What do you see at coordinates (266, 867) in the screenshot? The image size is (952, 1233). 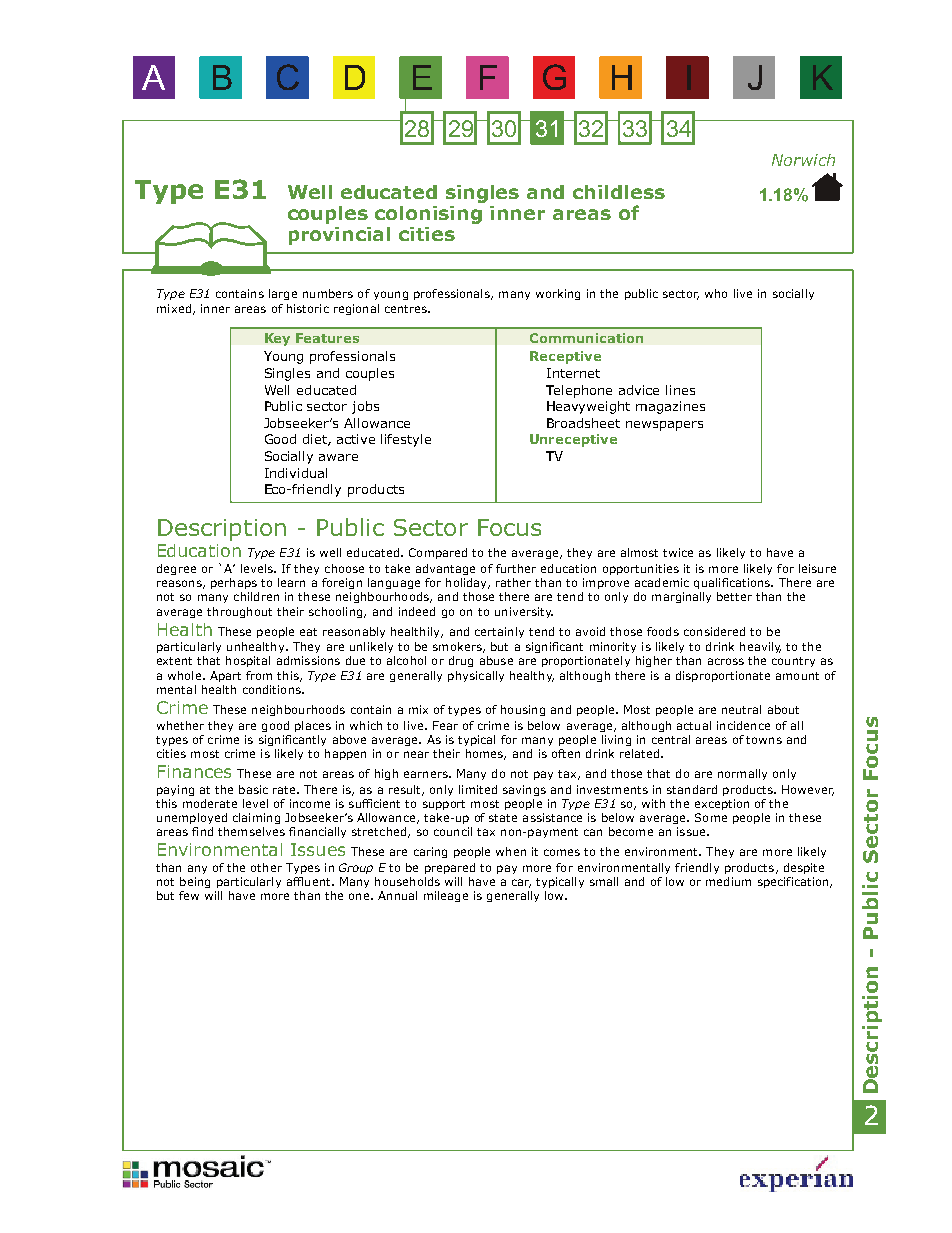 I see `other` at bounding box center [266, 867].
